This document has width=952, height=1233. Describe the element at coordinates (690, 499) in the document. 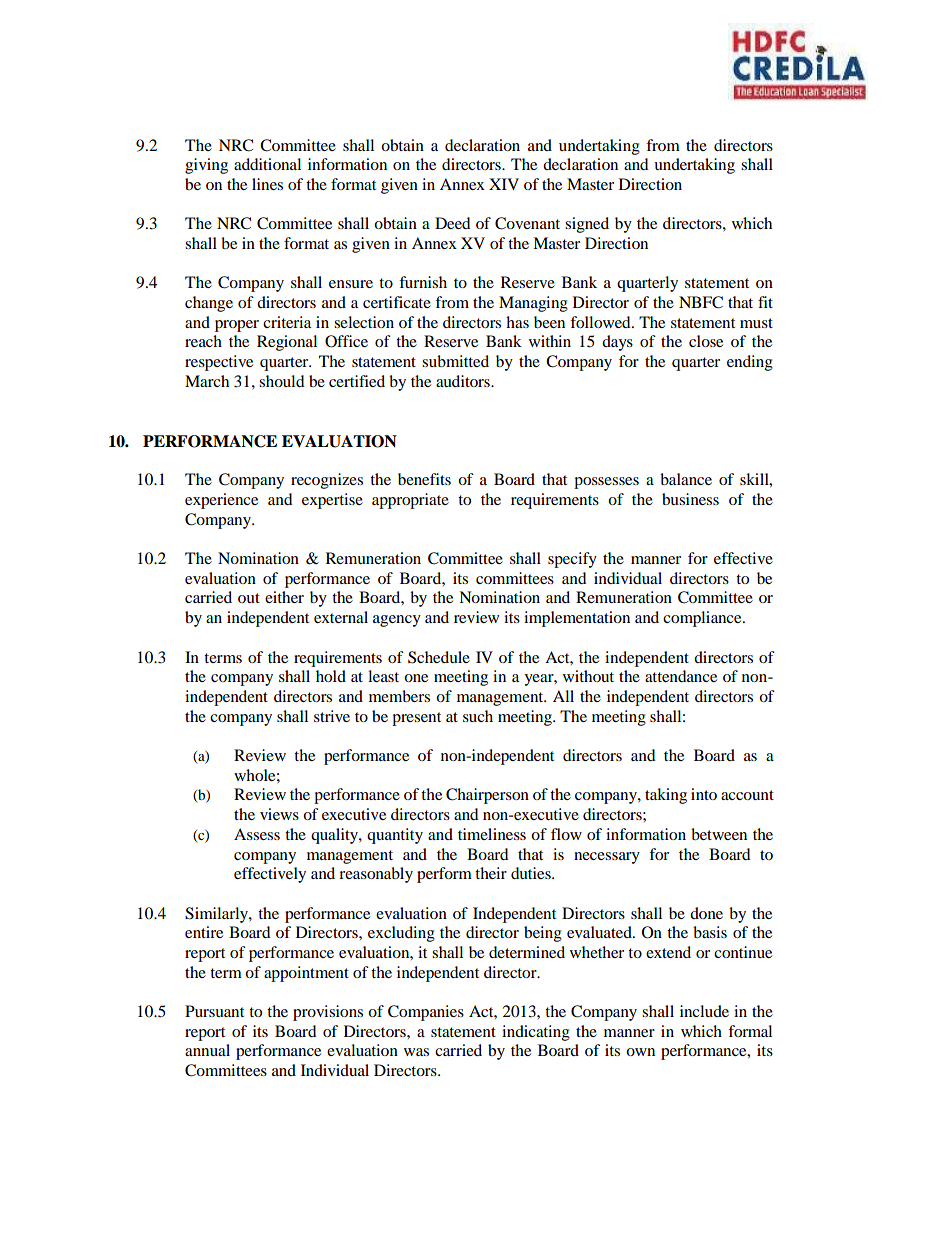

I see `business` at that location.
